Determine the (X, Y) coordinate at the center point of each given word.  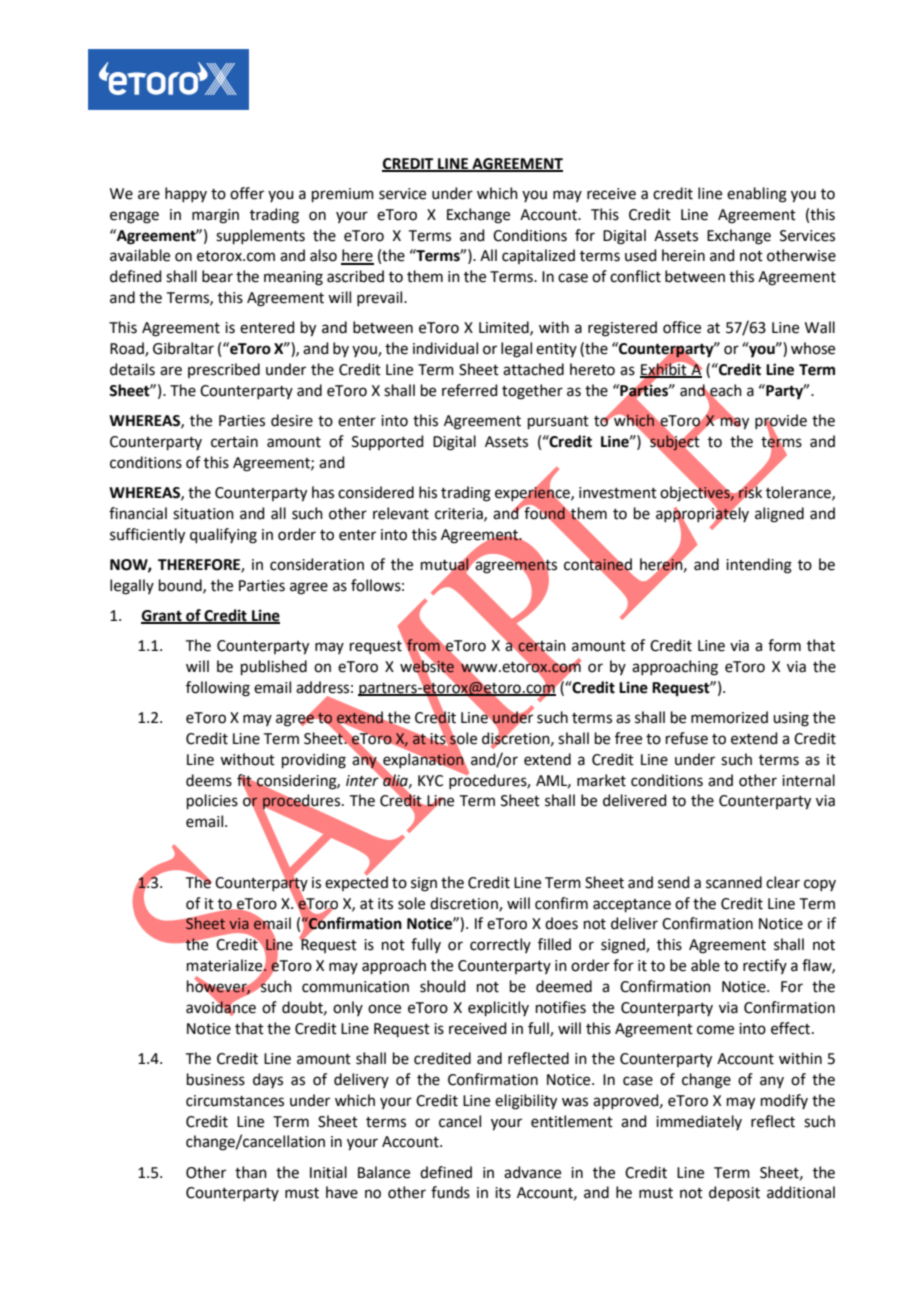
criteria (460, 514)
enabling (757, 195)
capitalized (538, 256)
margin (215, 216)
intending (759, 566)
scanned (734, 882)
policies (212, 801)
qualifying (223, 536)
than (251, 1172)
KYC (430, 781)
